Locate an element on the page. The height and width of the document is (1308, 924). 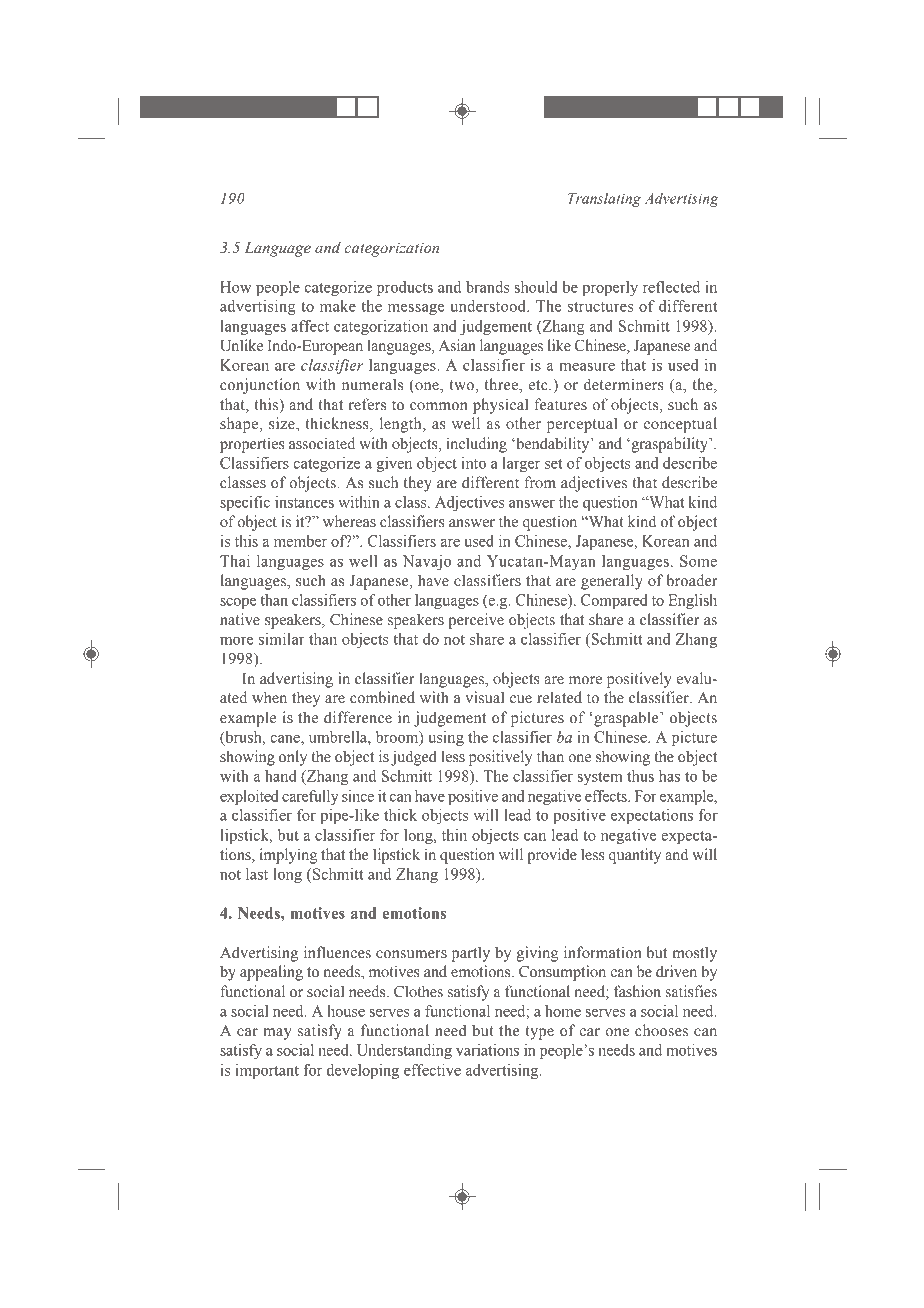
effective is located at coordinates (432, 1070).
